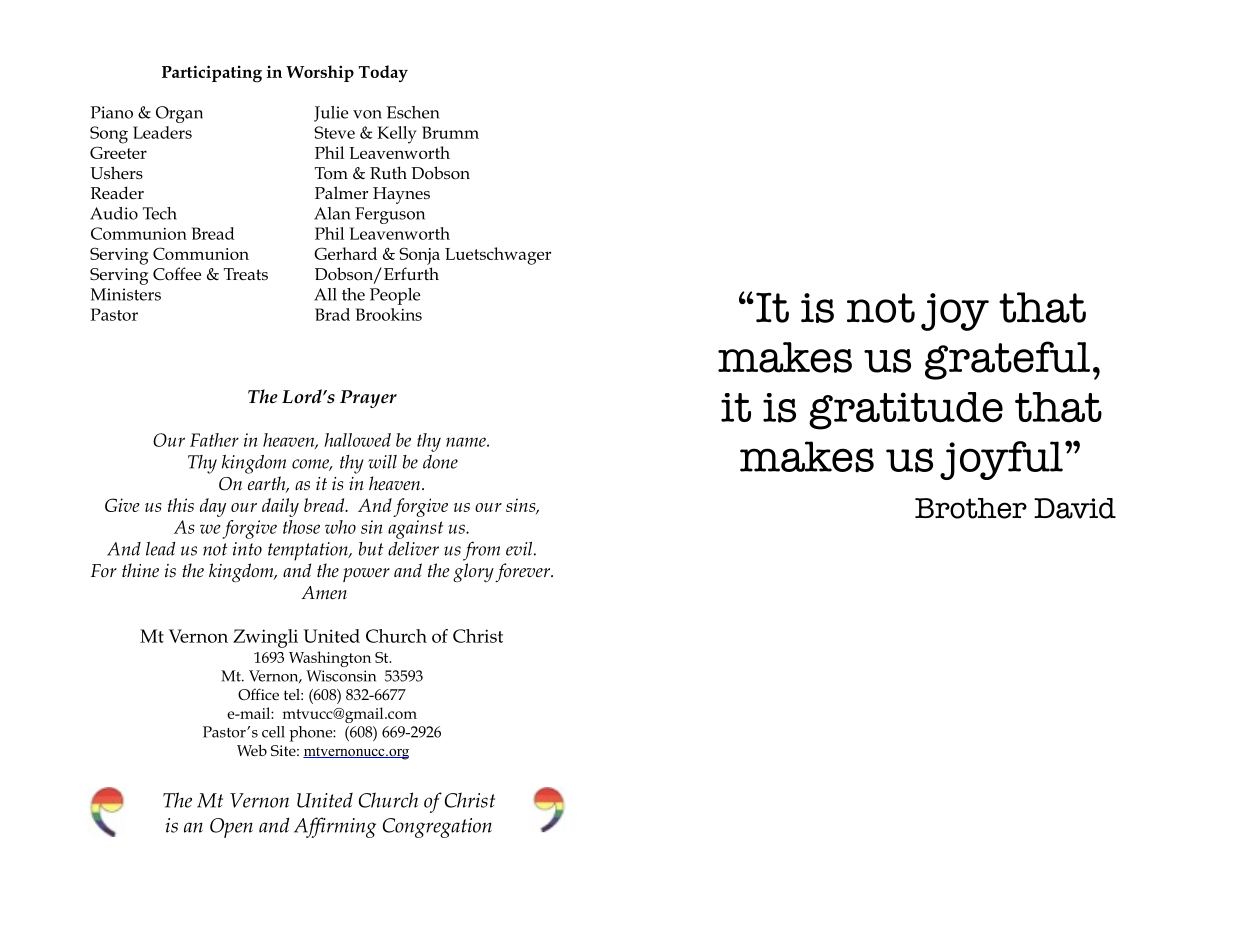 This page has width=1233, height=952. What do you see at coordinates (437, 828) in the page?
I see `Congregation` at bounding box center [437, 828].
